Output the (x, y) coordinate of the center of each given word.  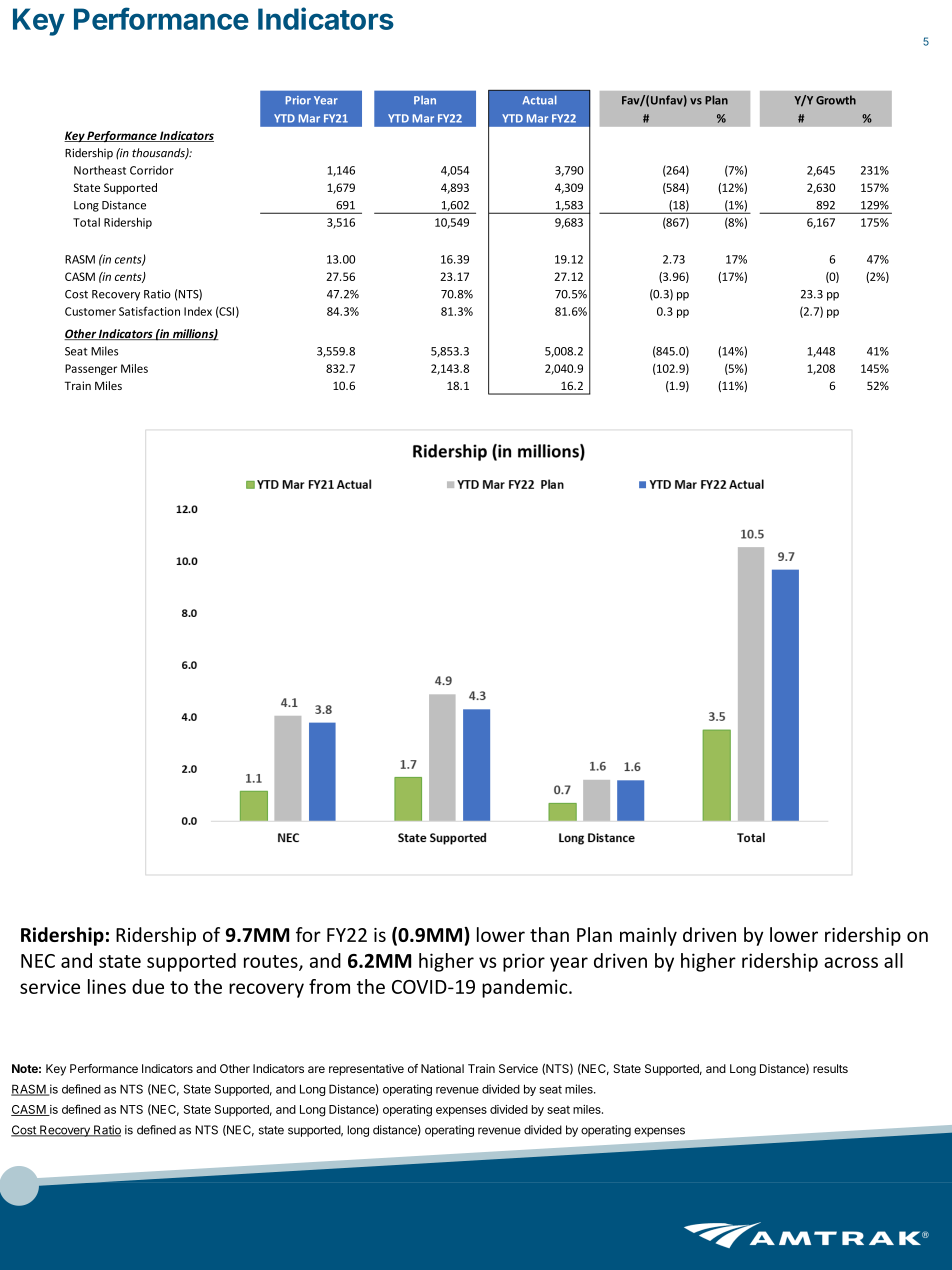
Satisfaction (149, 311)
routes (272, 962)
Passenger (91, 369)
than (549, 934)
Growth (836, 100)
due (148, 986)
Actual (539, 100)
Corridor (152, 170)
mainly (648, 936)
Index (198, 311)
